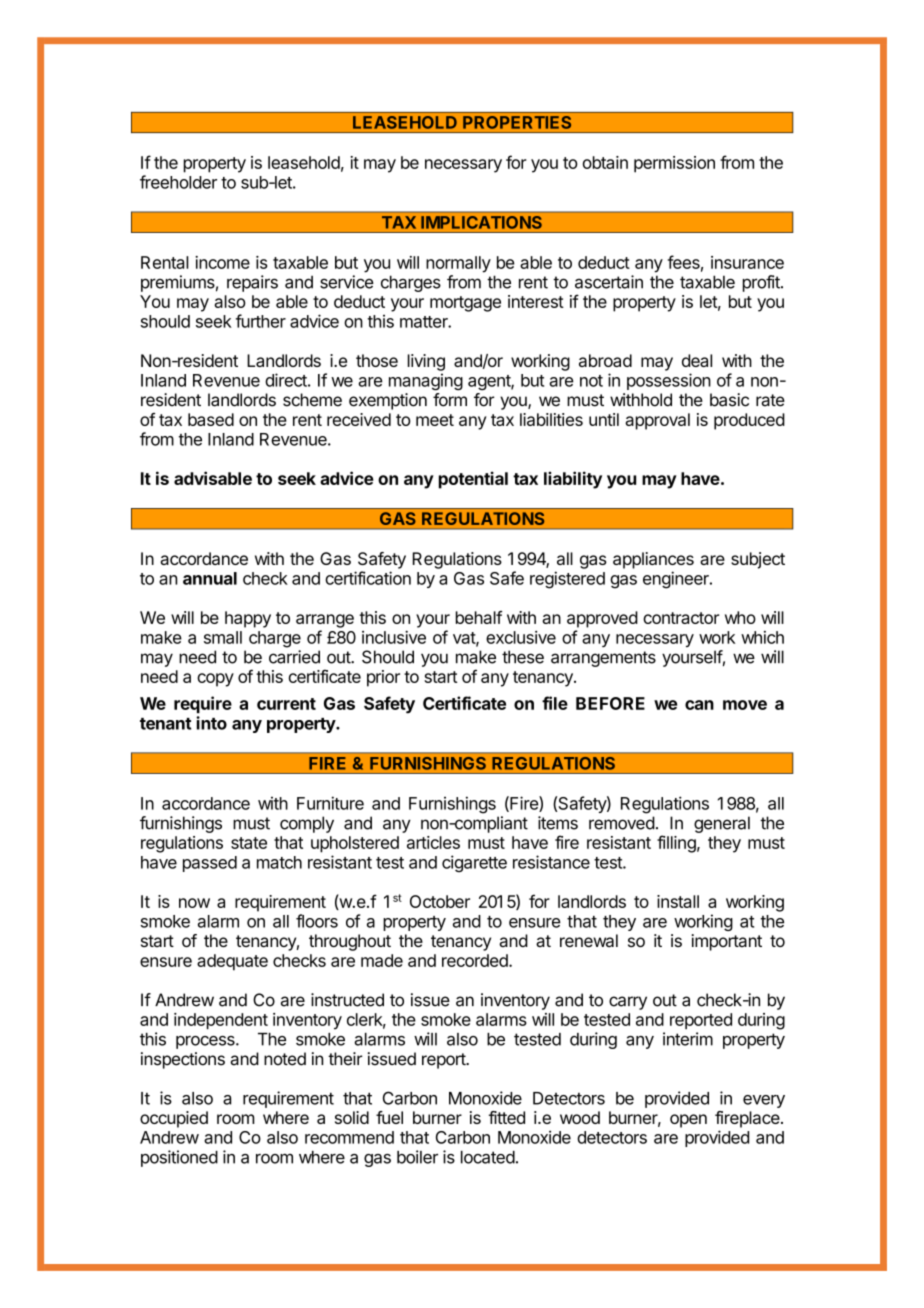 This screenshot has width=924, height=1308. I want to click on small, so click(223, 637).
